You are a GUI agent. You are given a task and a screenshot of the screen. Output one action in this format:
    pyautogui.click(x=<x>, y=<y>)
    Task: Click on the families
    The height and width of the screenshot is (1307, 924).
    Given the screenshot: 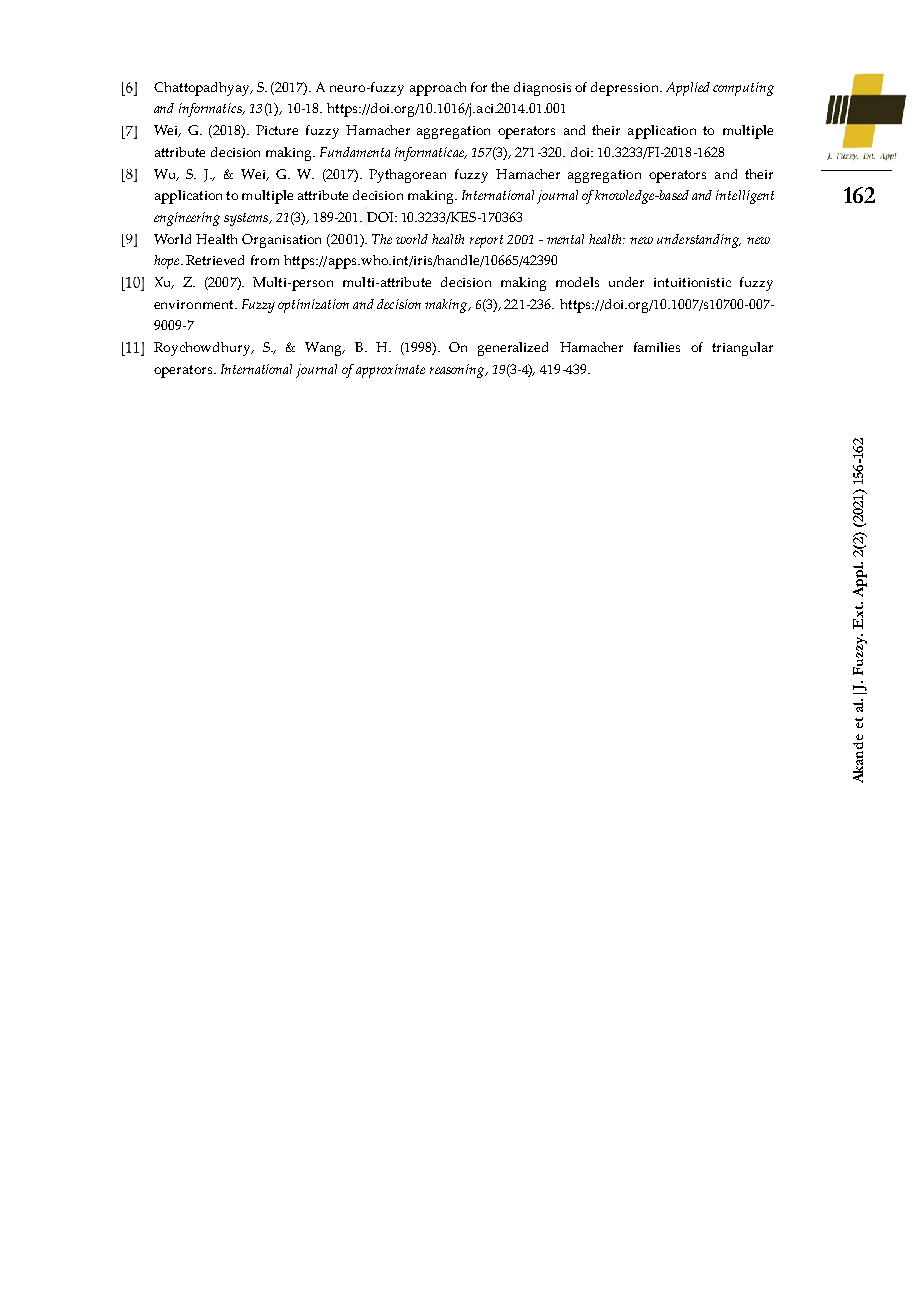 What is the action you would take?
    pyautogui.click(x=657, y=347)
